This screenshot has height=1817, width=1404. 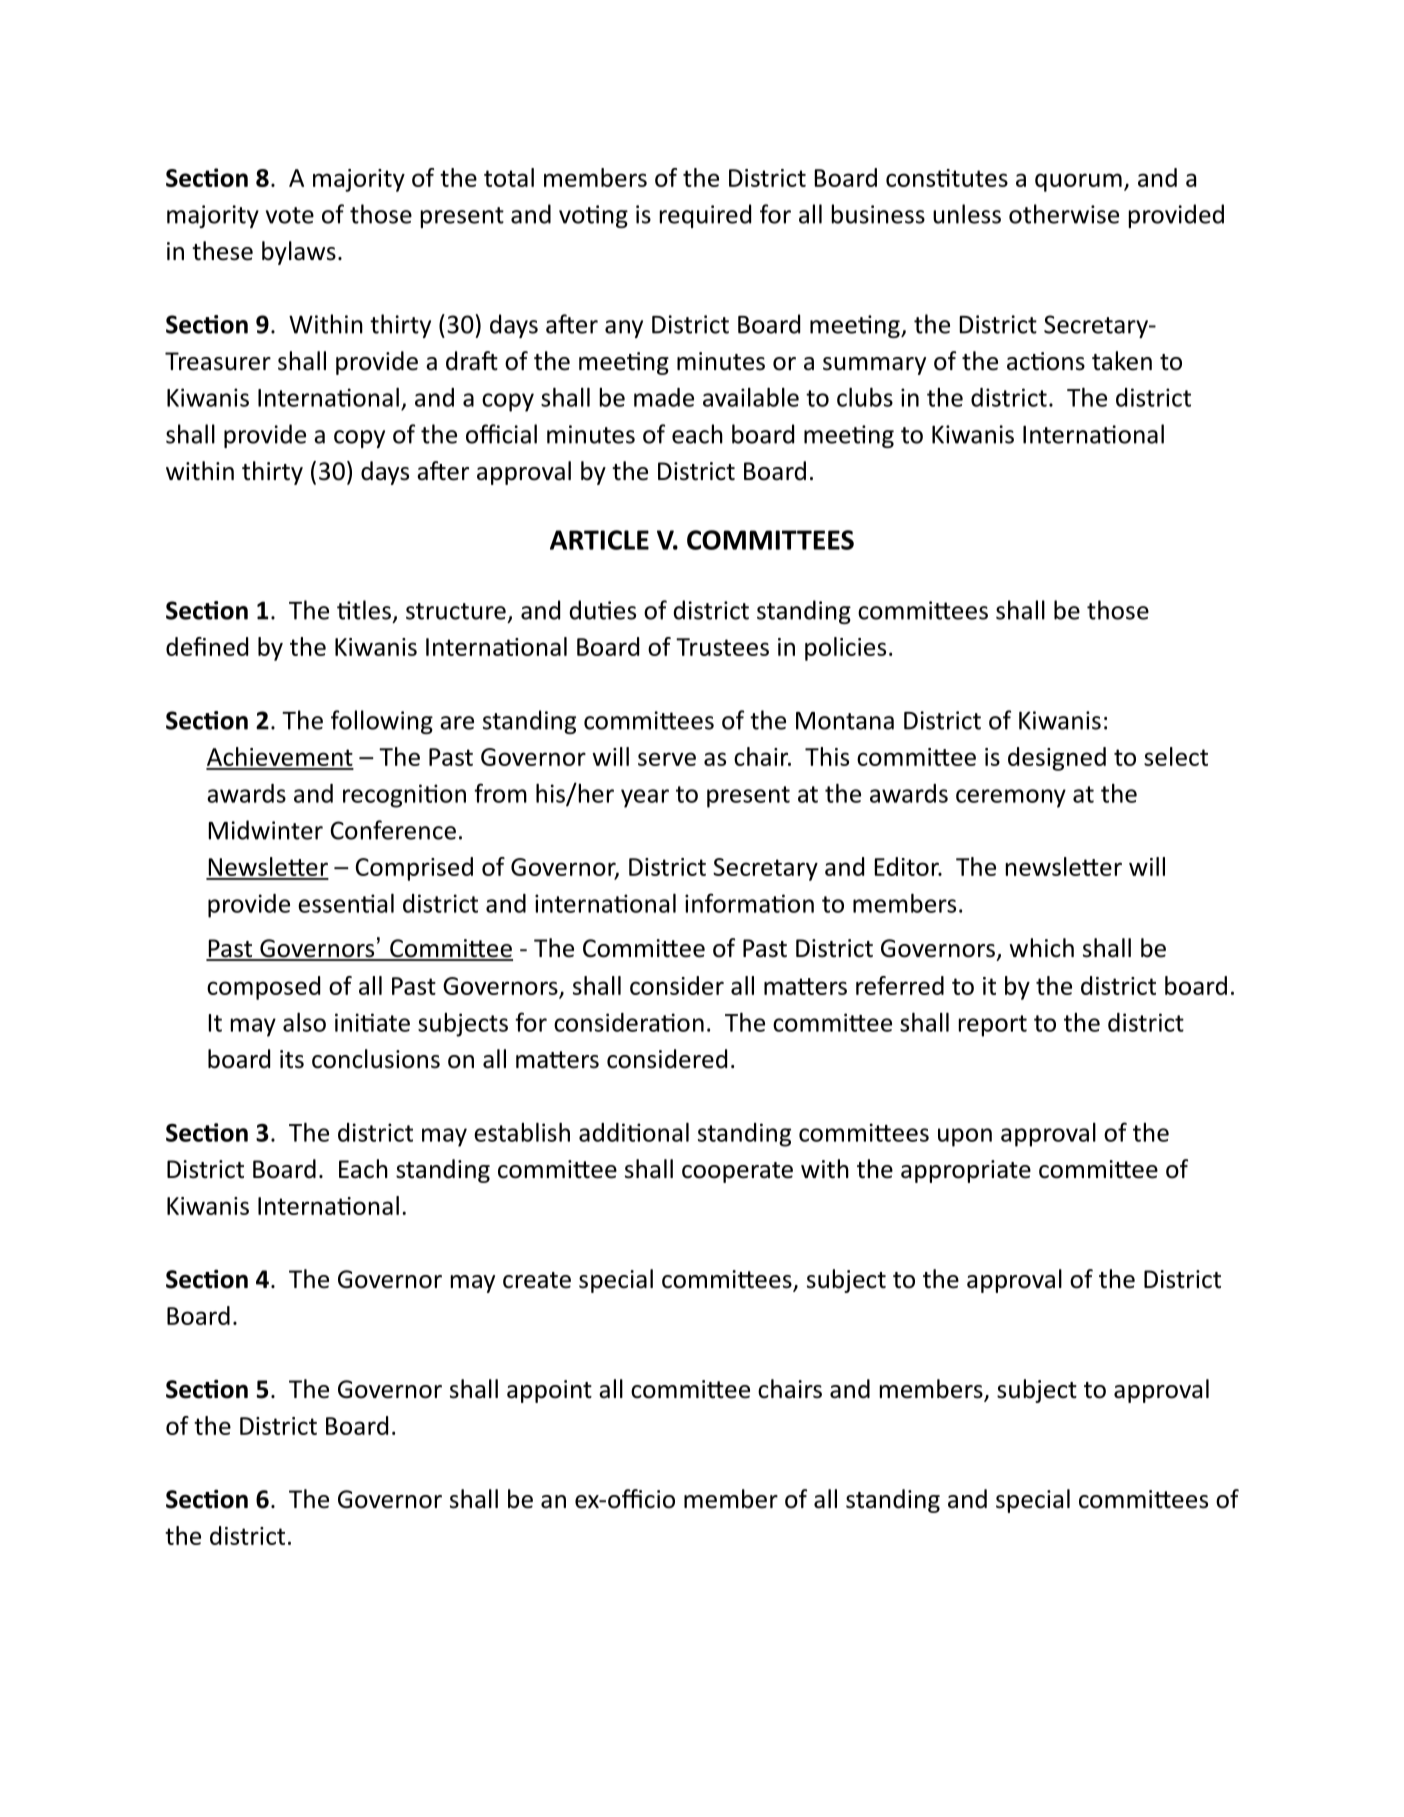 I want to click on cooperate, so click(x=737, y=1172).
